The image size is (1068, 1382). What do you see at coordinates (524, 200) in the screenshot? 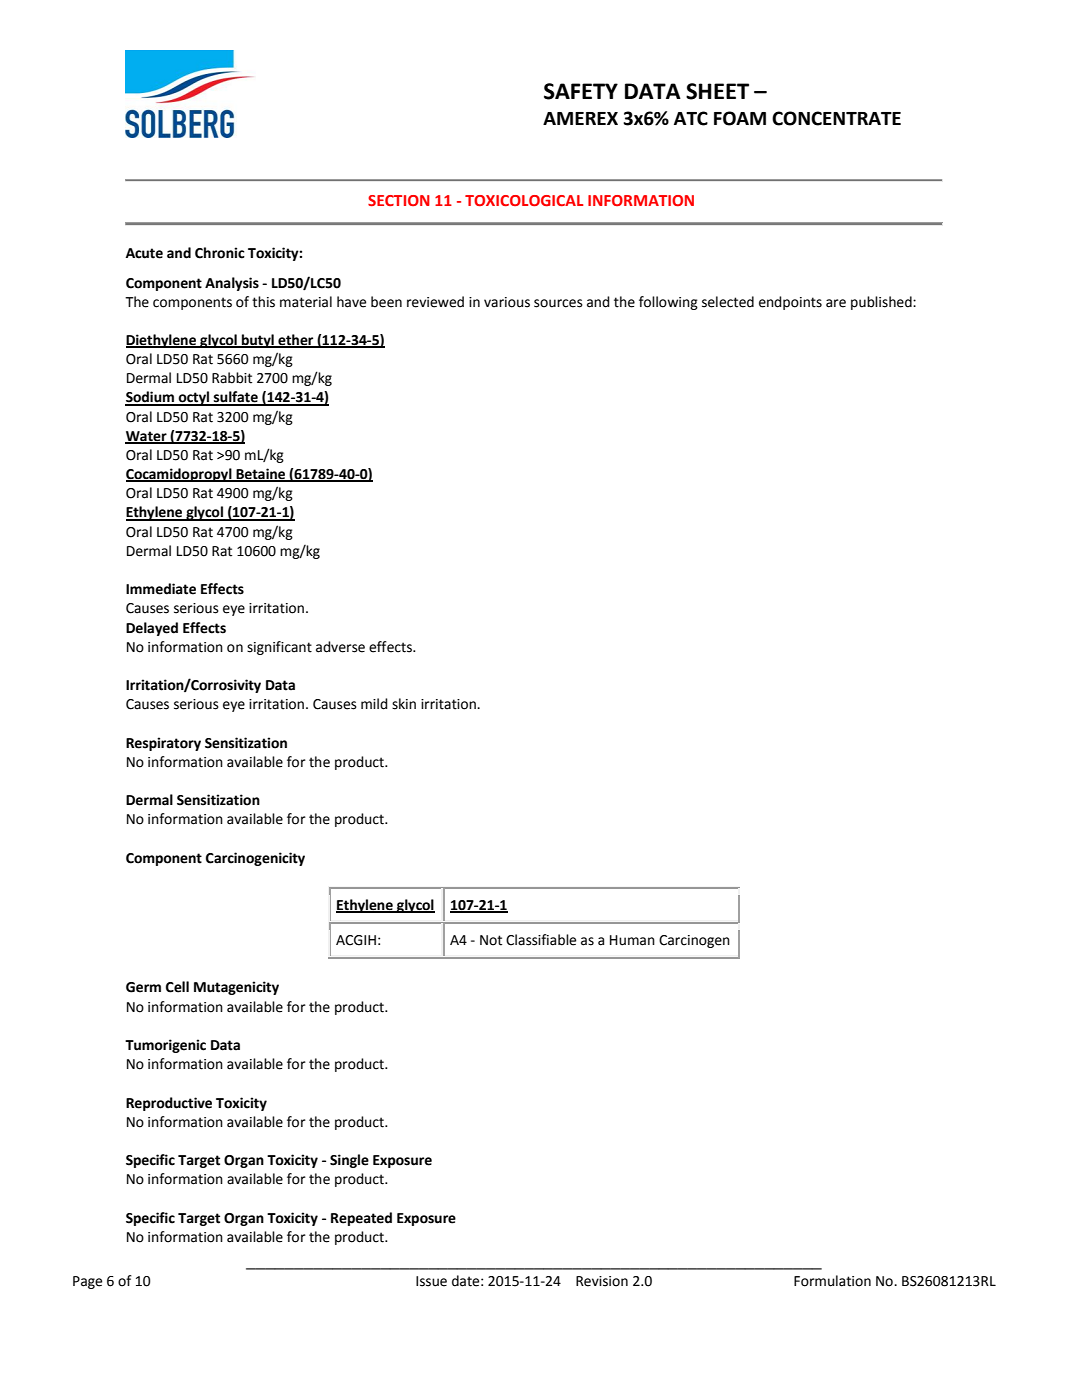
I see `TOXICOLOGICAL` at bounding box center [524, 200].
